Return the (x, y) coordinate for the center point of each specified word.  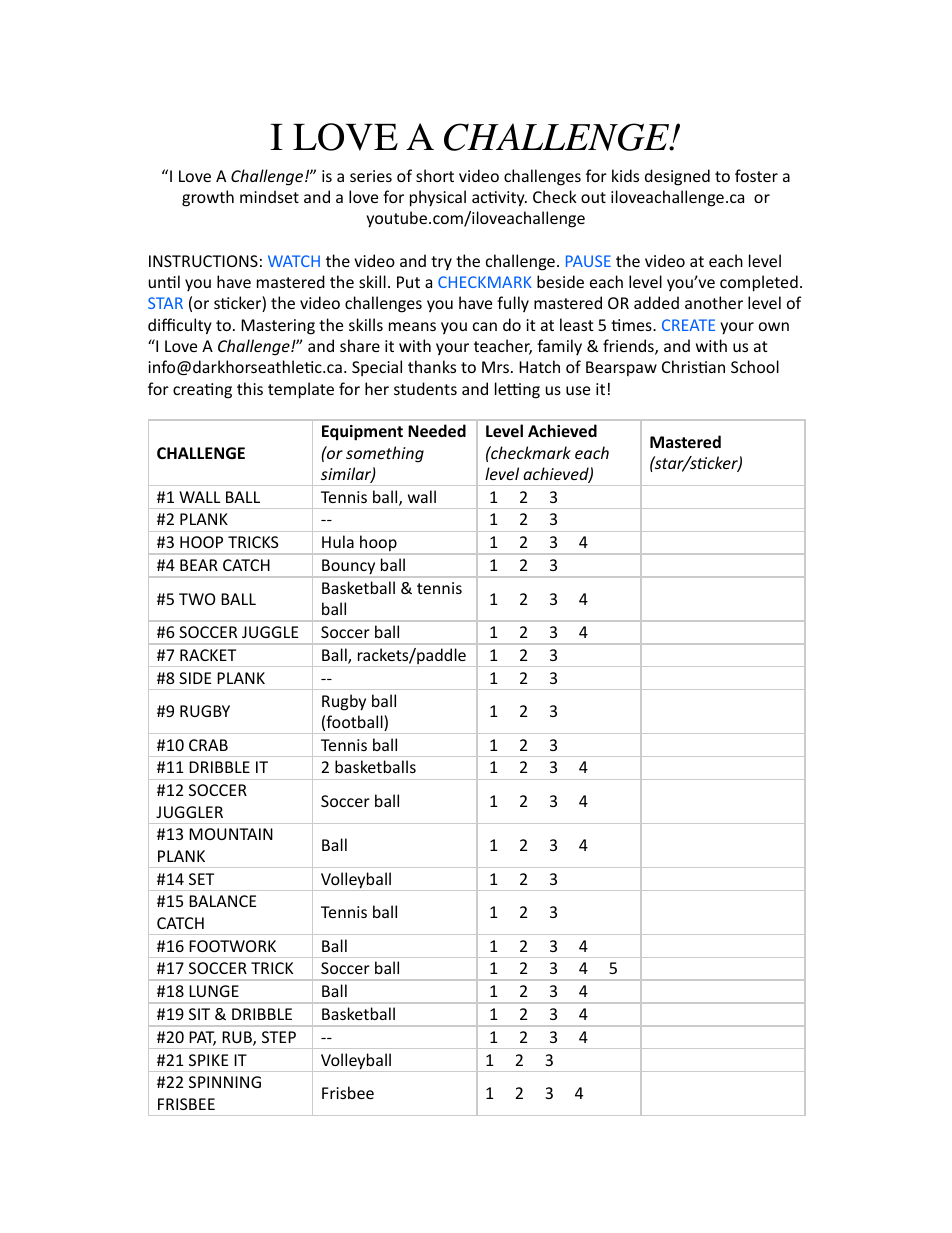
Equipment (362, 433)
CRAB (208, 745)
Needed (437, 430)
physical (438, 198)
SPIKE (208, 1060)
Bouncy (349, 568)
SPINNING (225, 1082)
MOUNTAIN (231, 834)
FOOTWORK (232, 946)
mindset (269, 196)
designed (677, 177)
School (755, 366)
